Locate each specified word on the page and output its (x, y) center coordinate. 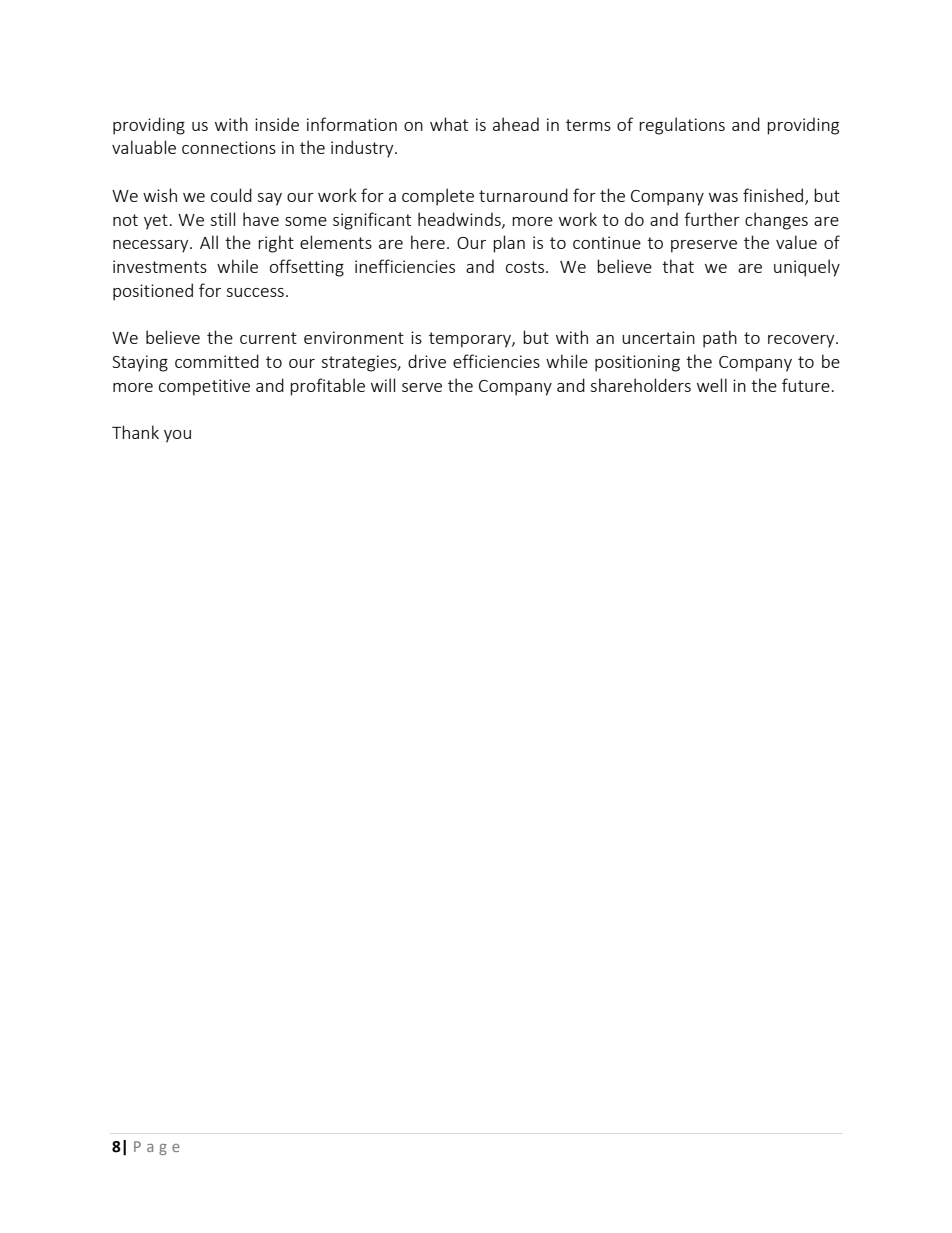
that (678, 266)
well (712, 385)
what (449, 124)
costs (526, 267)
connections (229, 147)
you (177, 436)
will (383, 385)
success (255, 292)
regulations (682, 126)
